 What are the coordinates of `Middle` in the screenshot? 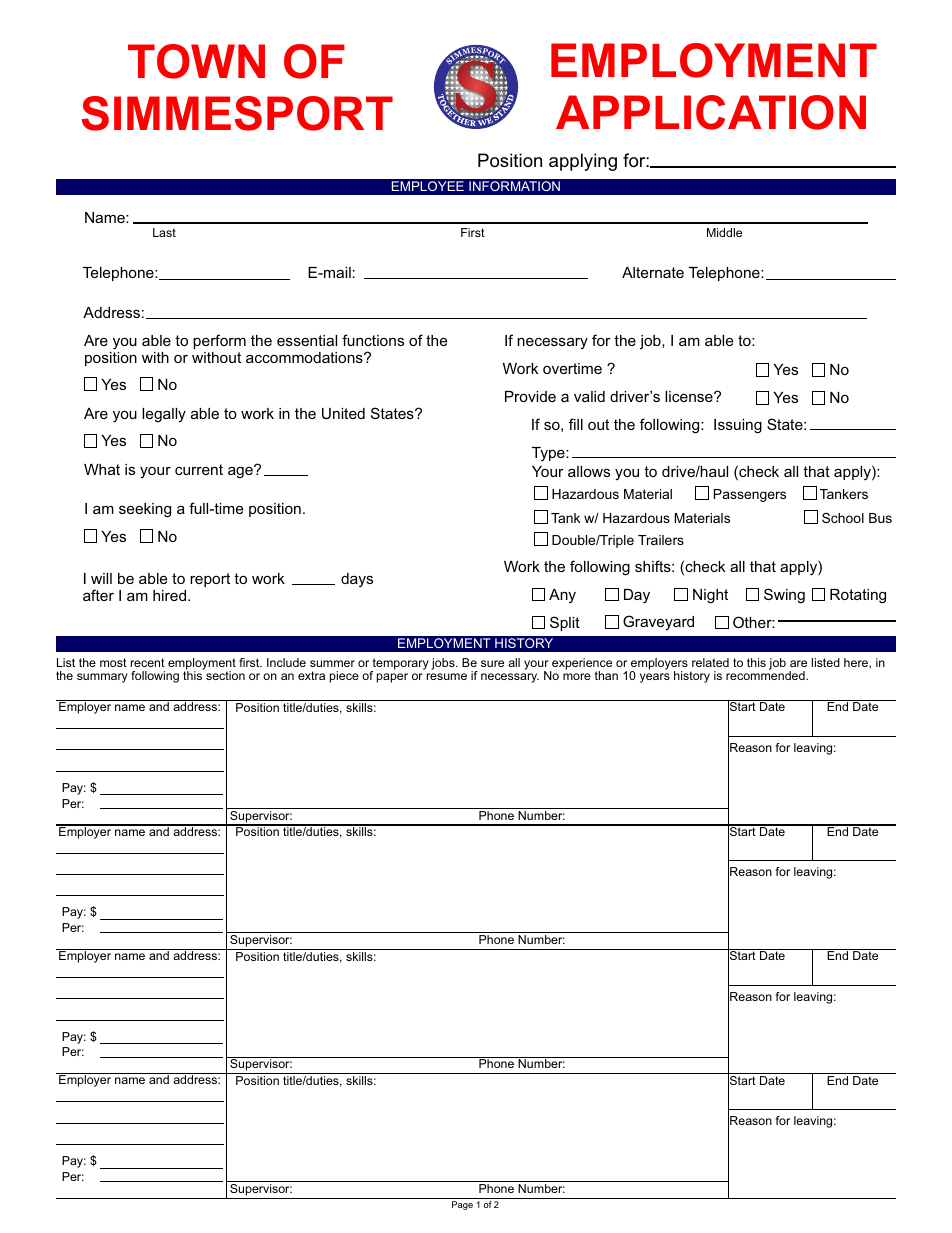 It's located at (724, 232).
